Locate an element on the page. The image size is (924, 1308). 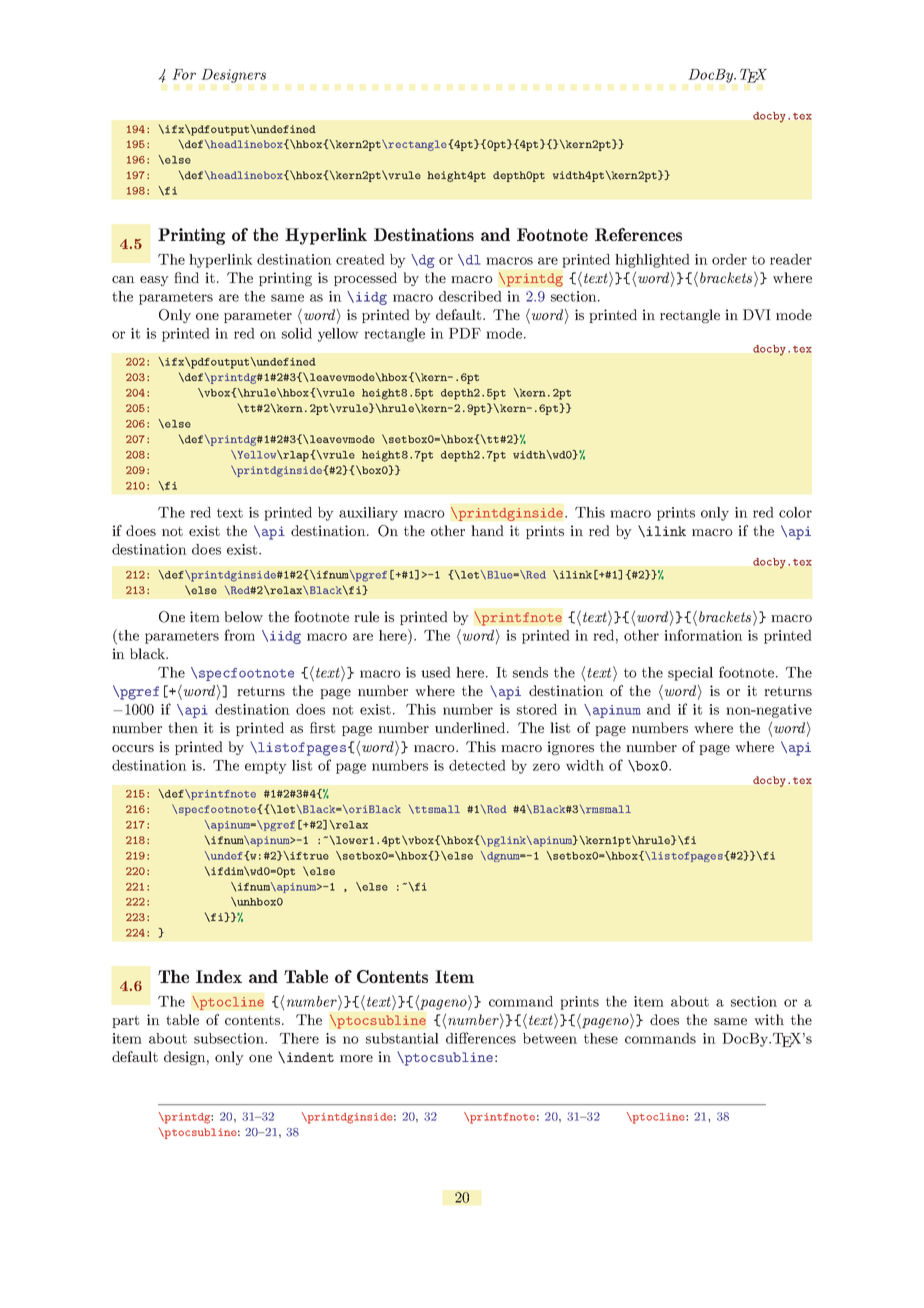
used is located at coordinates (435, 672).
